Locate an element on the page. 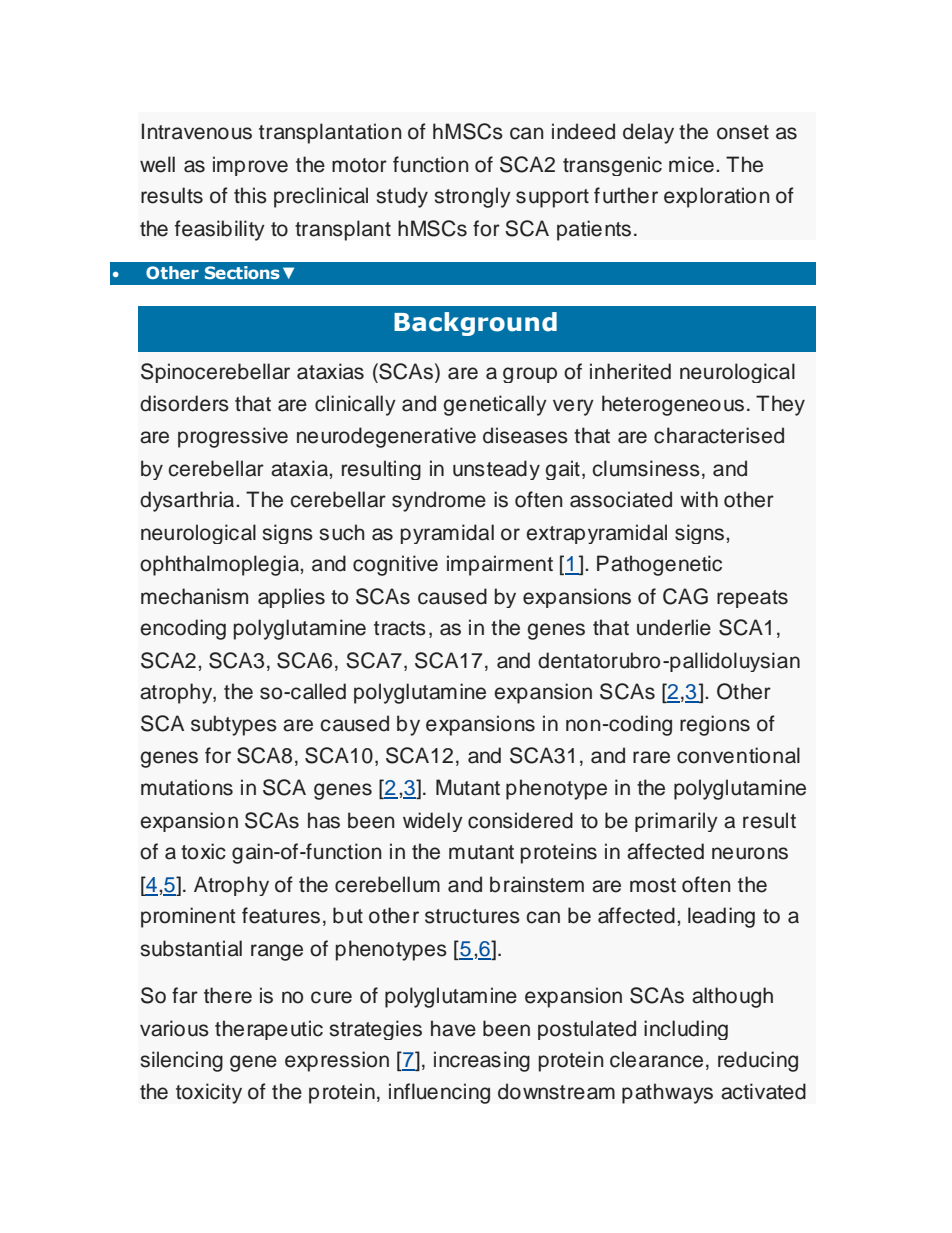 This document has width=952, height=1233. impairment is located at coordinates (500, 565).
